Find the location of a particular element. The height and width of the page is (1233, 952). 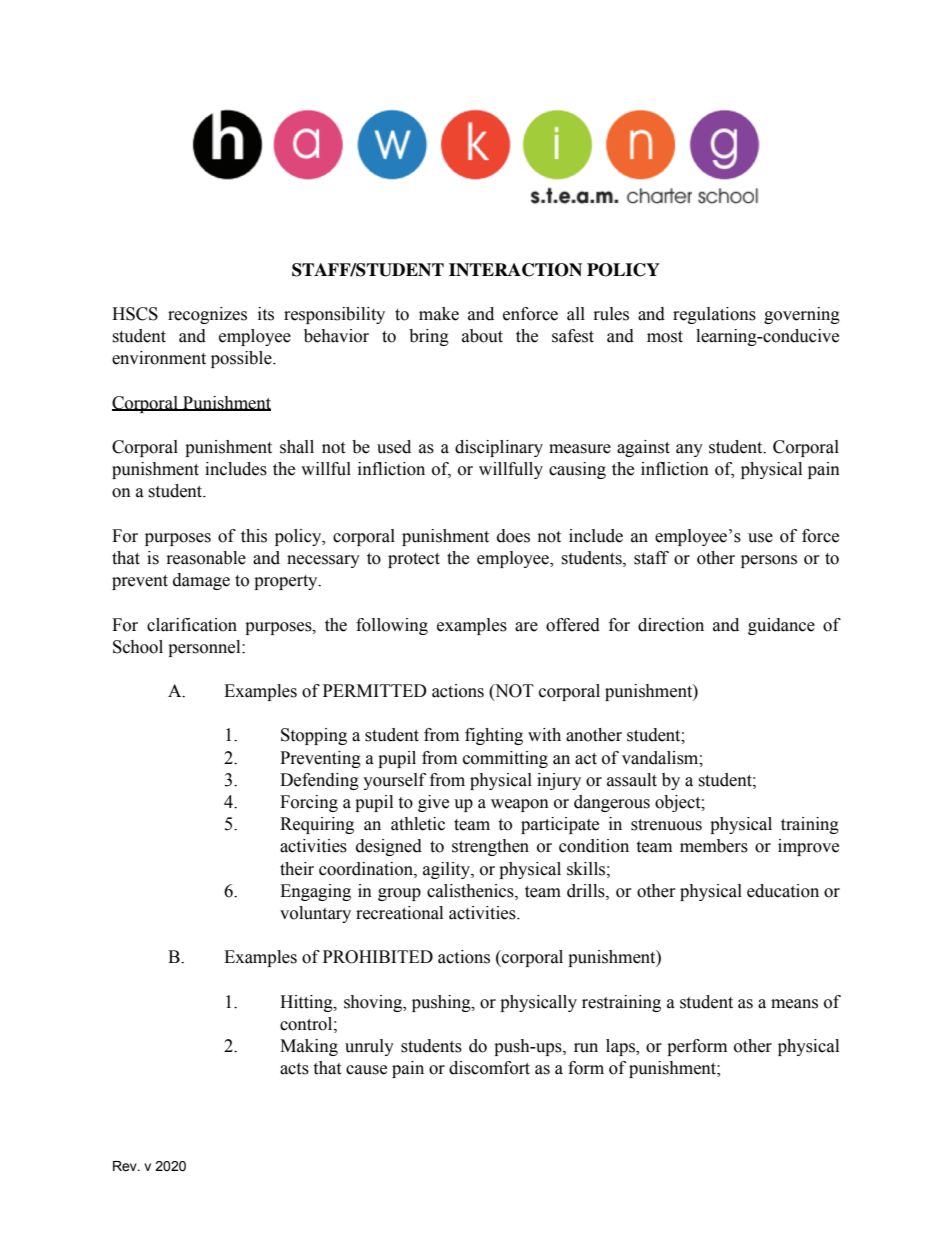

this is located at coordinates (254, 536).
